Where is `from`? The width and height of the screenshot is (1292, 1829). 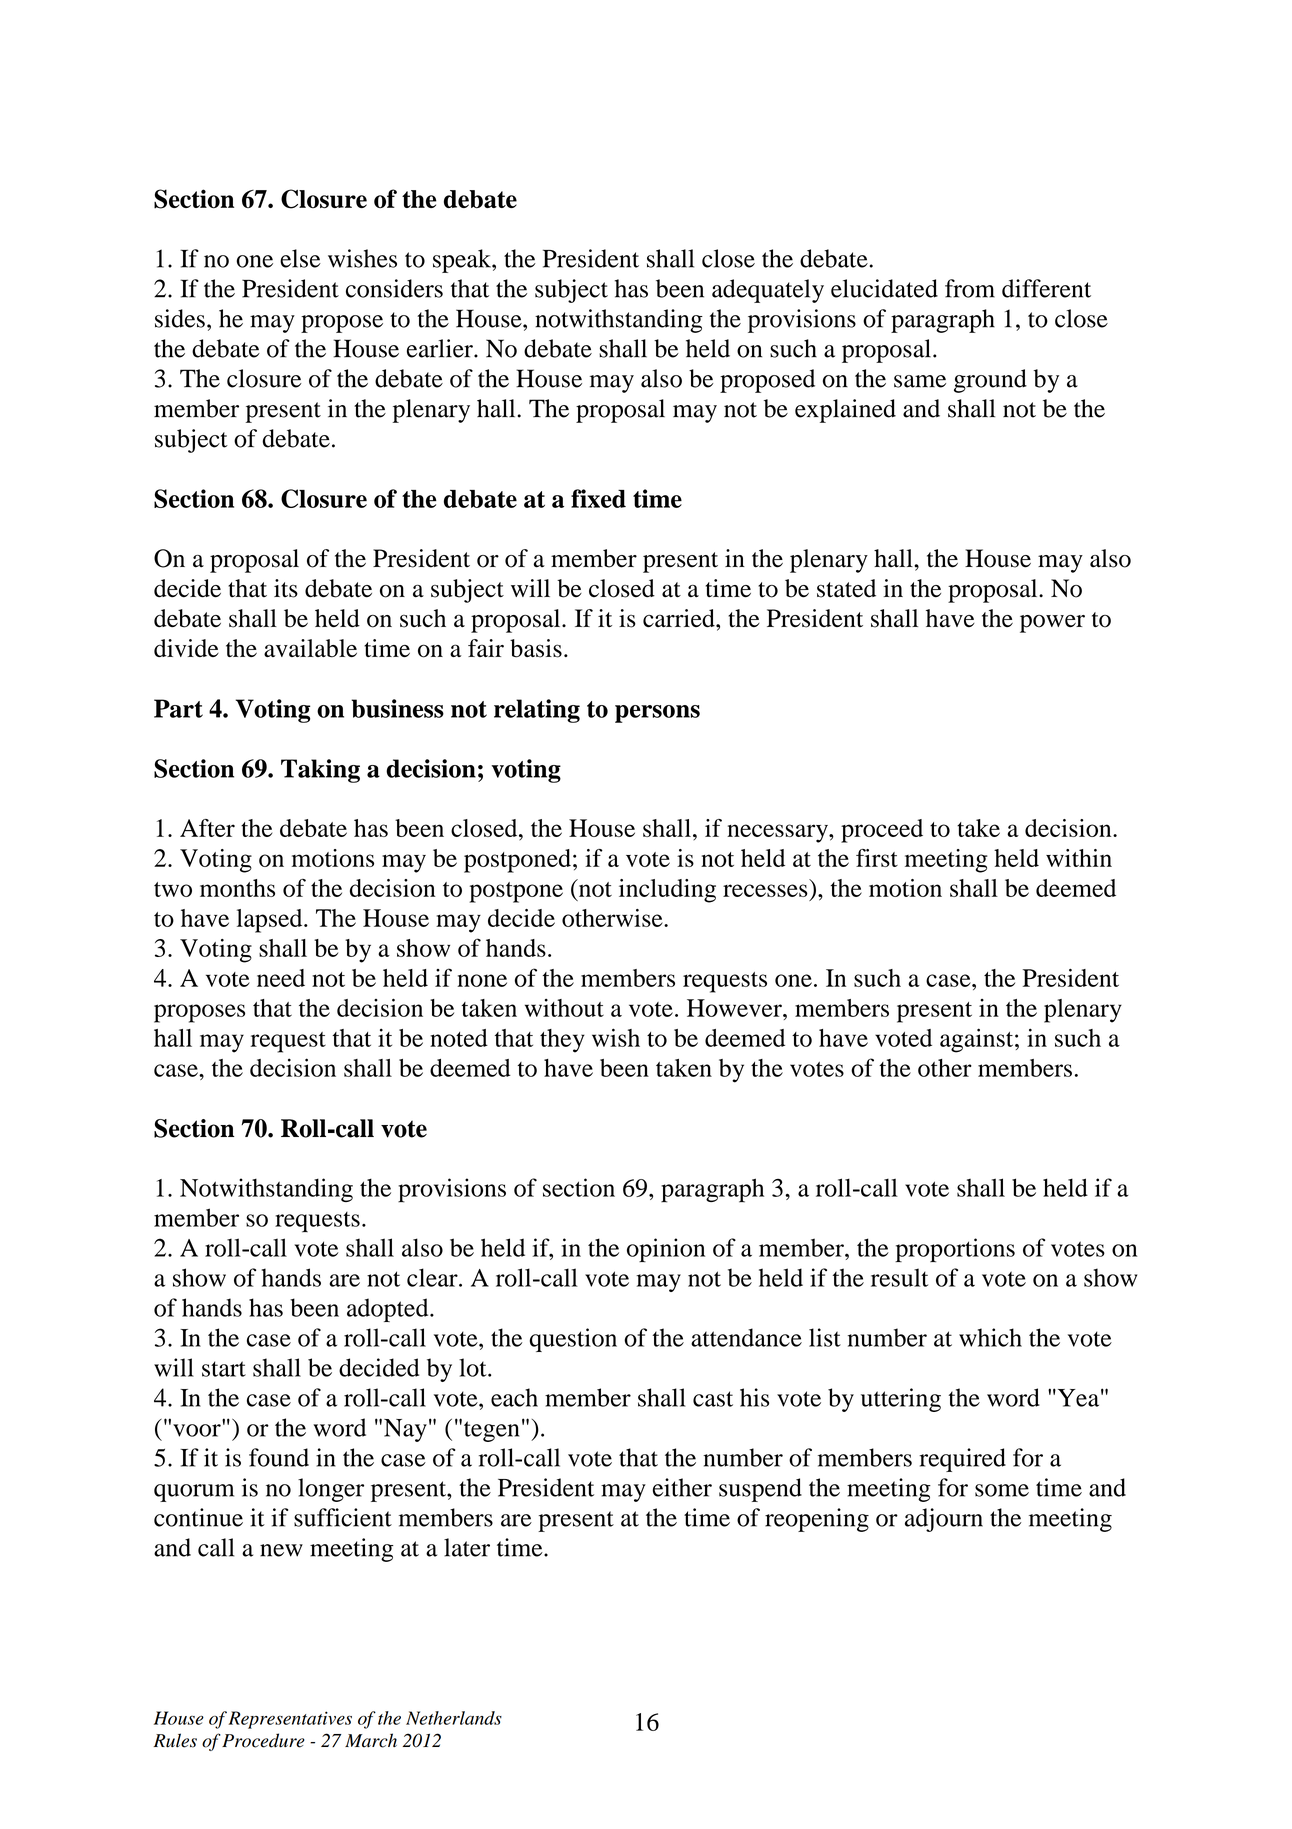 from is located at coordinates (970, 288).
